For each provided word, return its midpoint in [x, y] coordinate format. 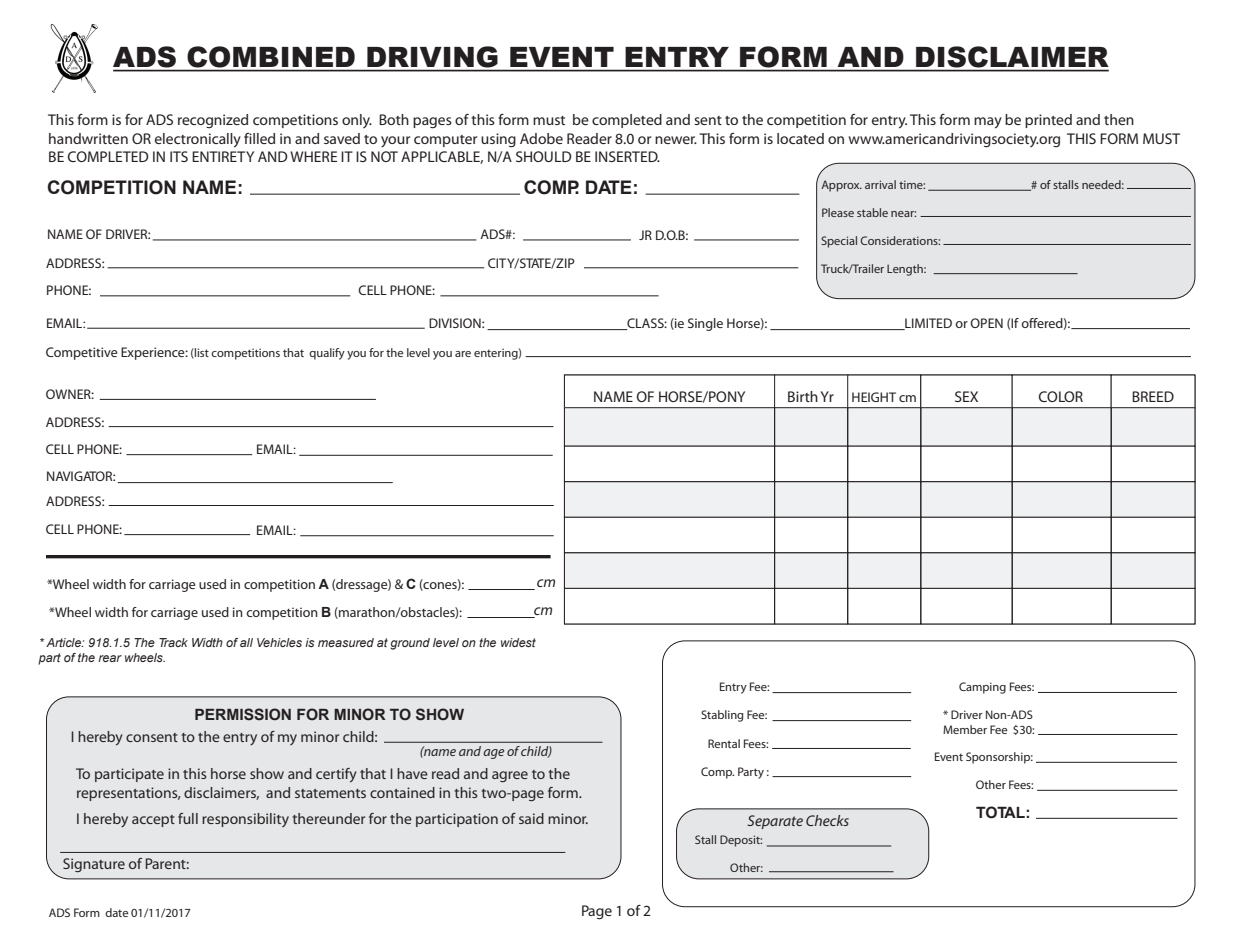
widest [518, 642]
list [201, 353]
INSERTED [627, 156]
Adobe [541, 138]
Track [173, 642]
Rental [724, 743]
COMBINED [271, 57]
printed [1048, 121]
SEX [966, 396]
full [188, 818]
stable [872, 212]
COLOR [1061, 396]
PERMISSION [243, 714]
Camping [982, 688]
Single [705, 324]
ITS [179, 156]
